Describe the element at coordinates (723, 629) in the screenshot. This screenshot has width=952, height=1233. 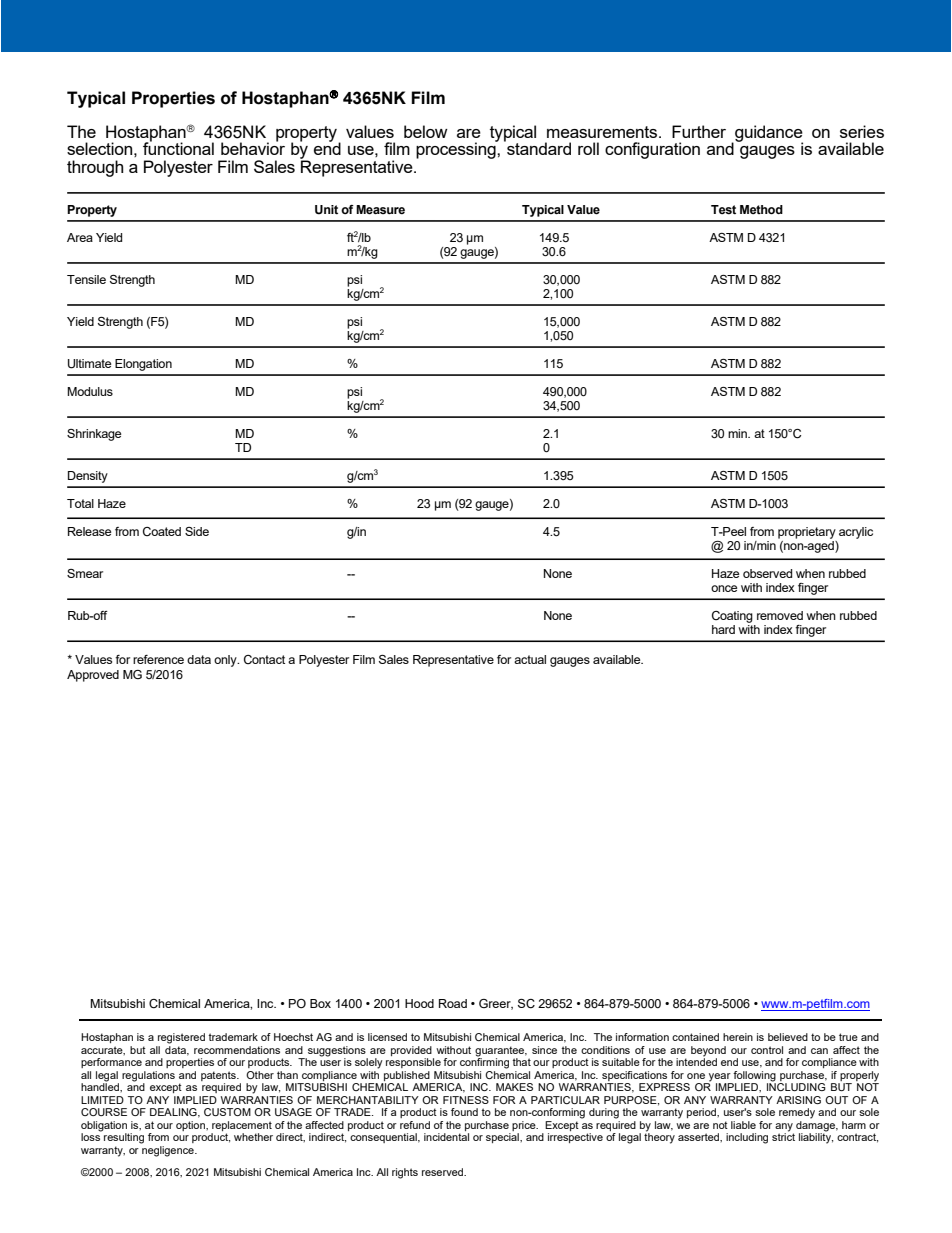
I see `hard` at that location.
